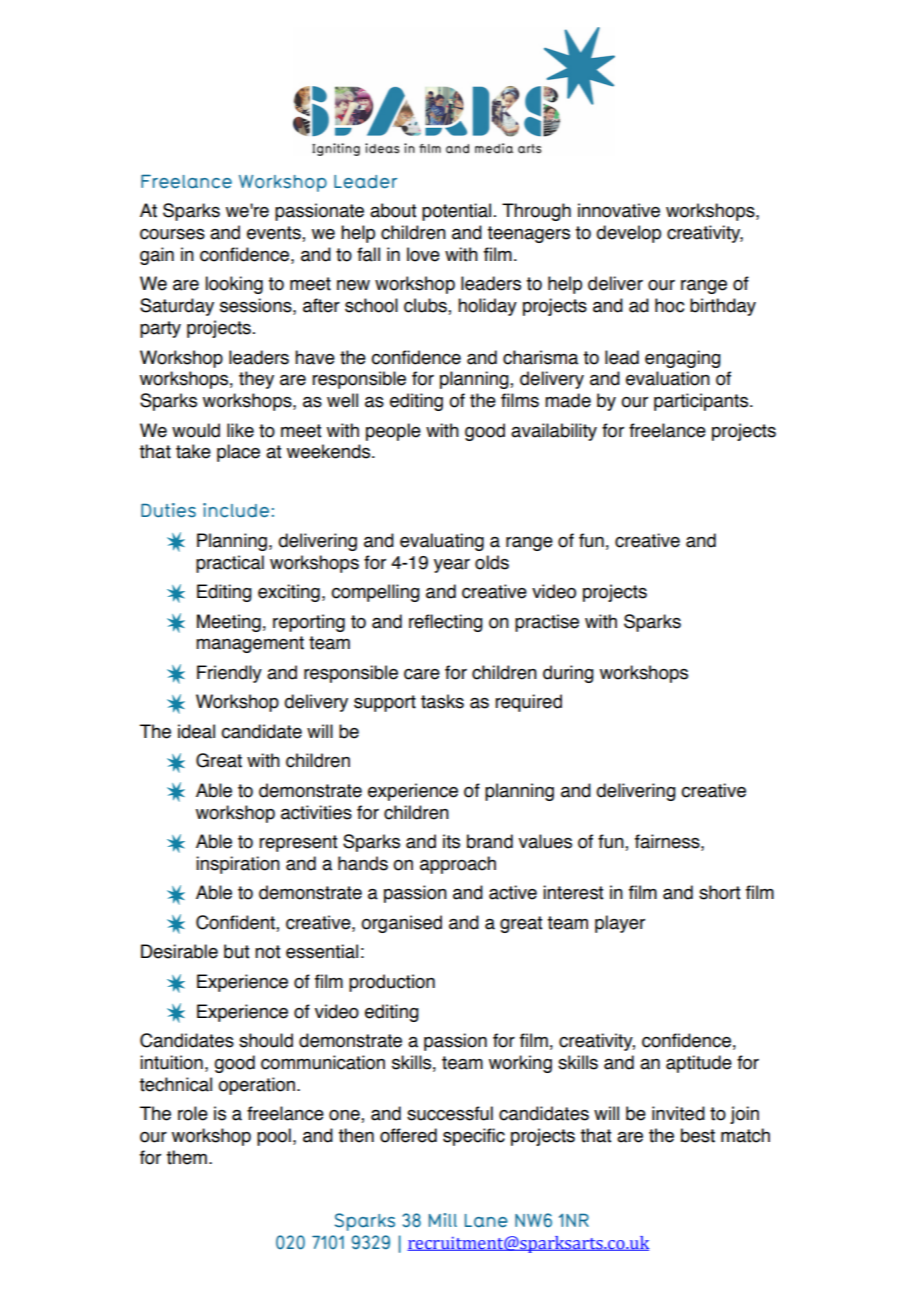 The image size is (924, 1308). I want to click on practical, so click(230, 564).
